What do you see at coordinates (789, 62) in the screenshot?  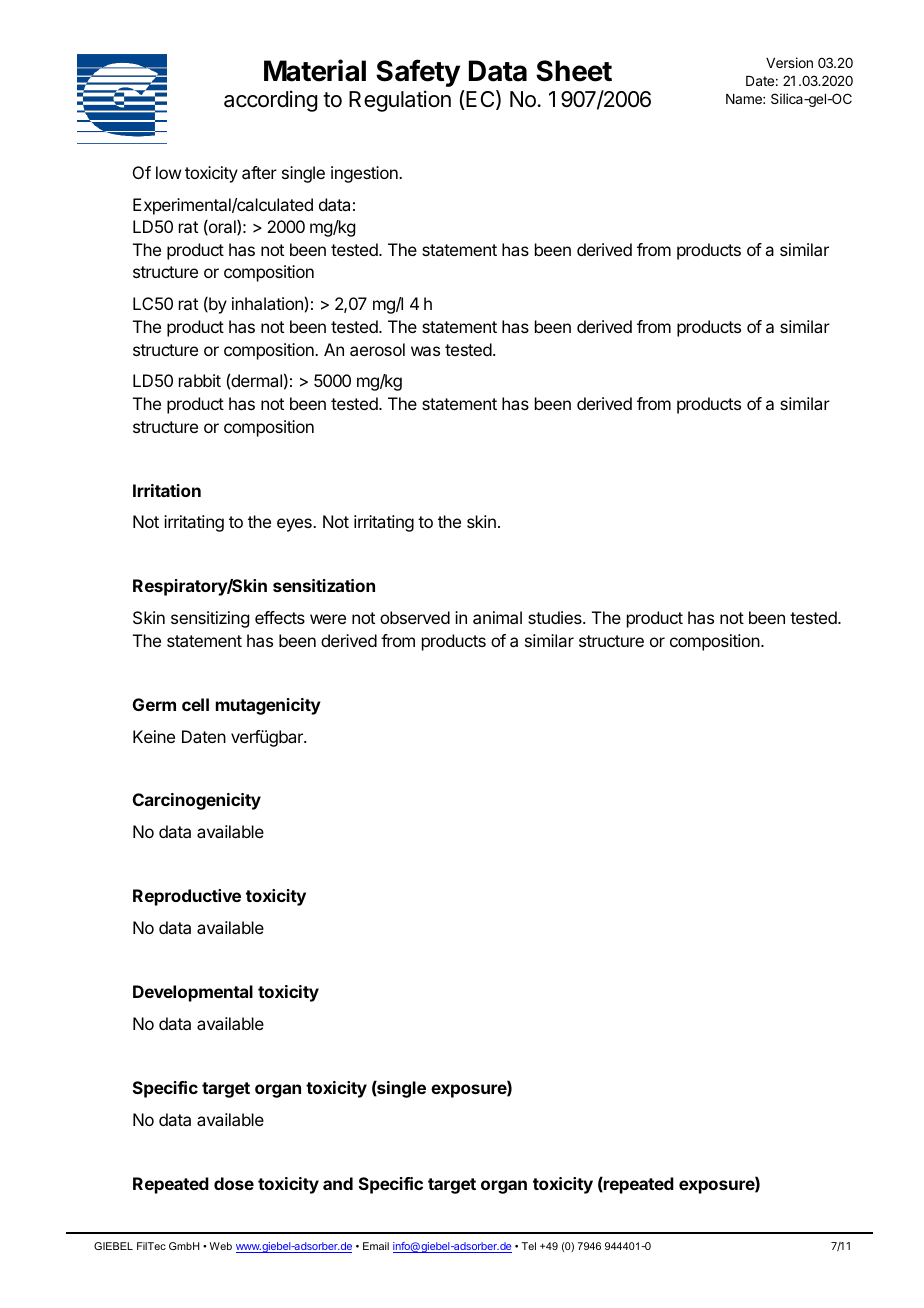 I see `Version` at bounding box center [789, 62].
